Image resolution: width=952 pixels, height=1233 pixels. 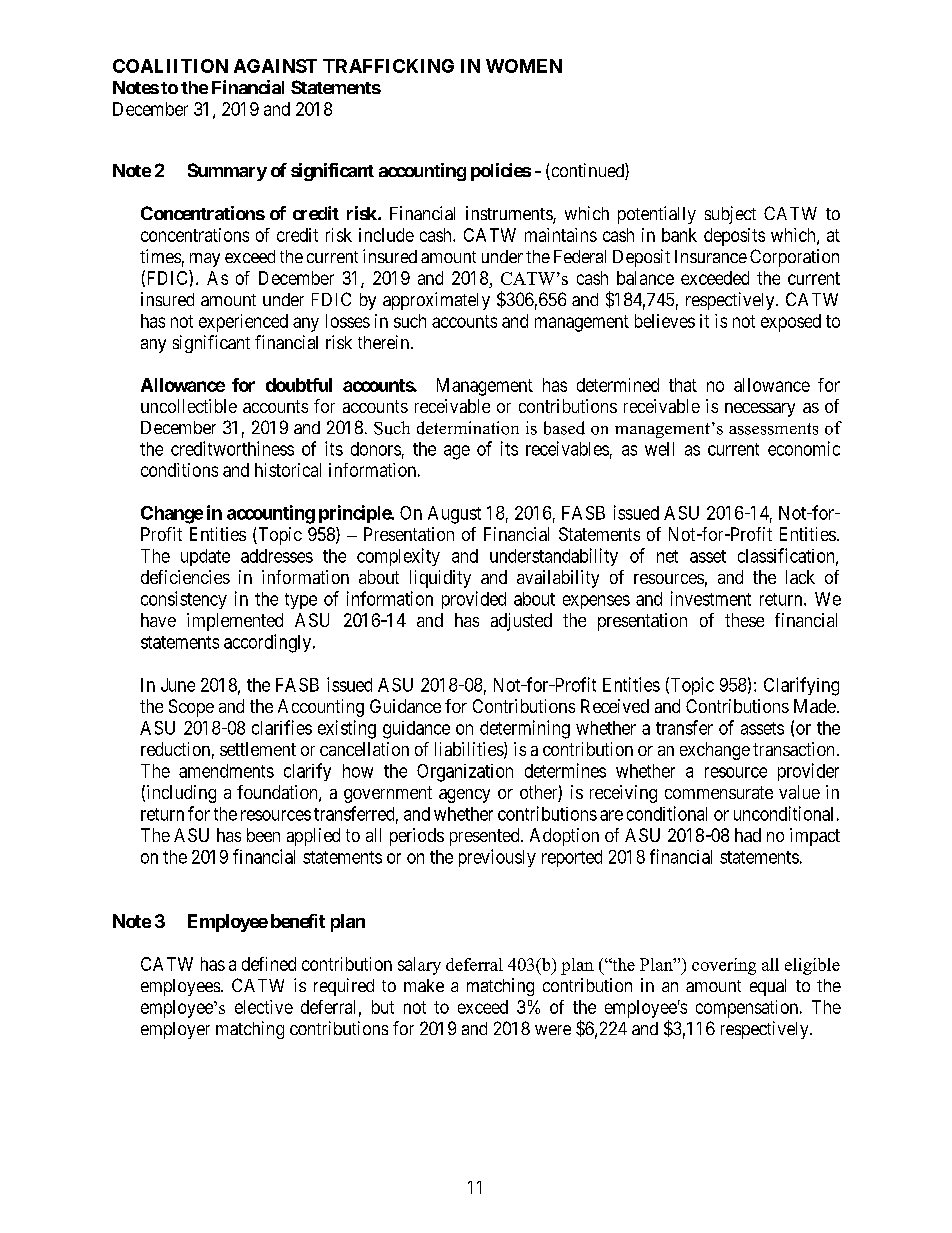 I want to click on determination, so click(x=468, y=428).
